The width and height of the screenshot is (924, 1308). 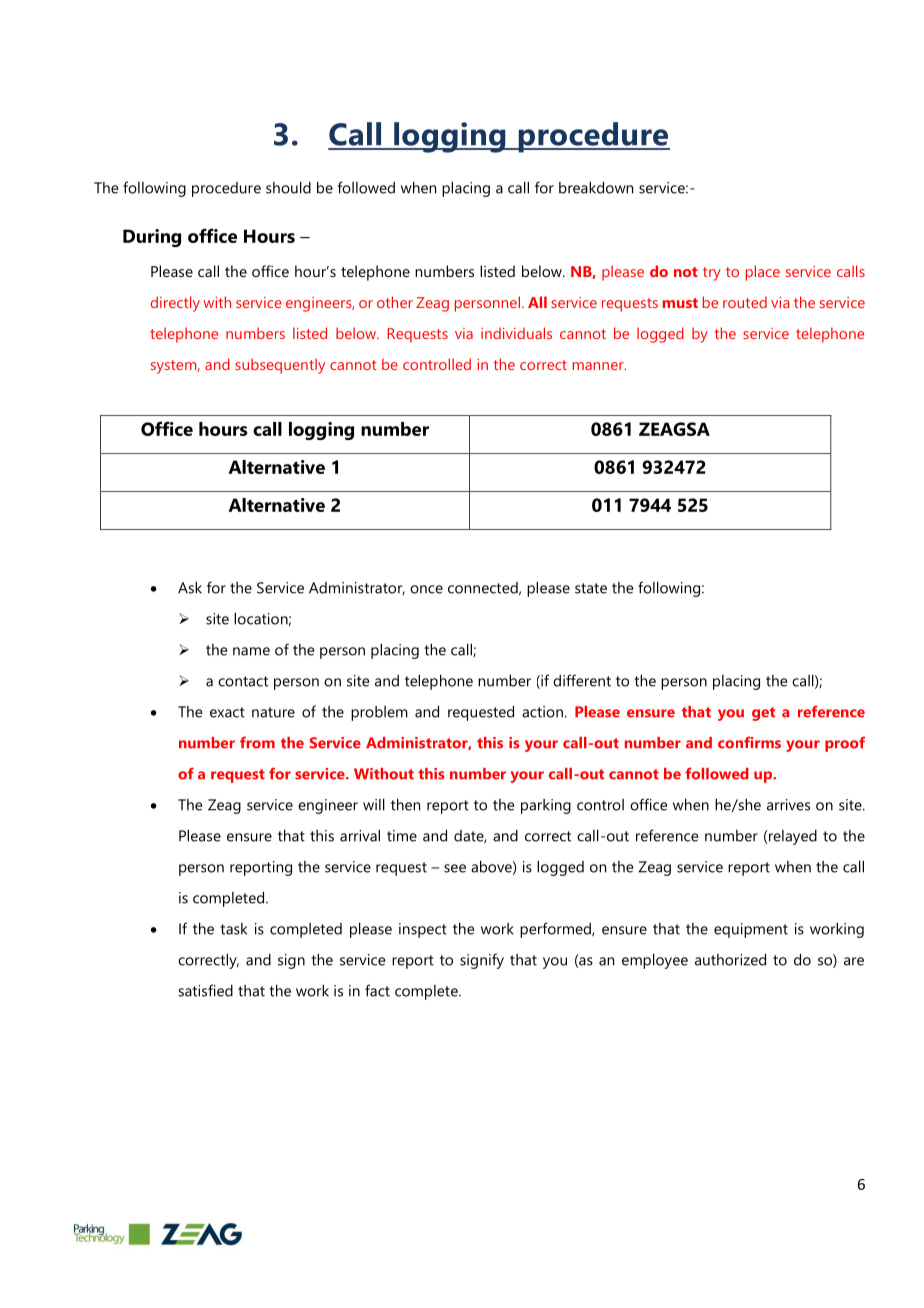 What do you see at coordinates (730, 959) in the screenshot?
I see `authorized` at bounding box center [730, 959].
